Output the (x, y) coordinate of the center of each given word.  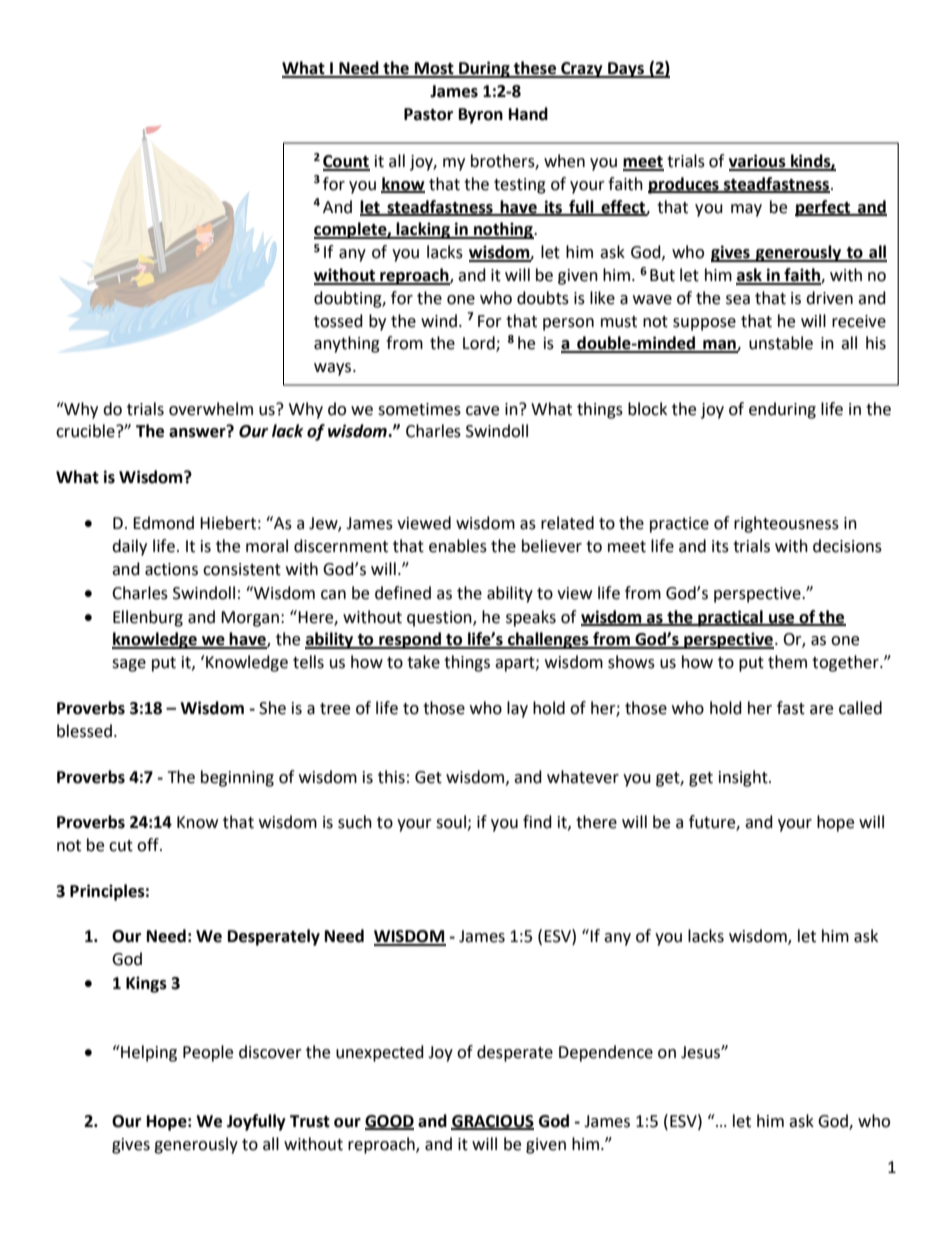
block (647, 409)
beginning (237, 778)
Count (346, 162)
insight (744, 778)
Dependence (606, 1053)
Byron (481, 116)
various (758, 162)
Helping (148, 1053)
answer (198, 432)
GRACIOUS (492, 1122)
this (391, 777)
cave (482, 411)
